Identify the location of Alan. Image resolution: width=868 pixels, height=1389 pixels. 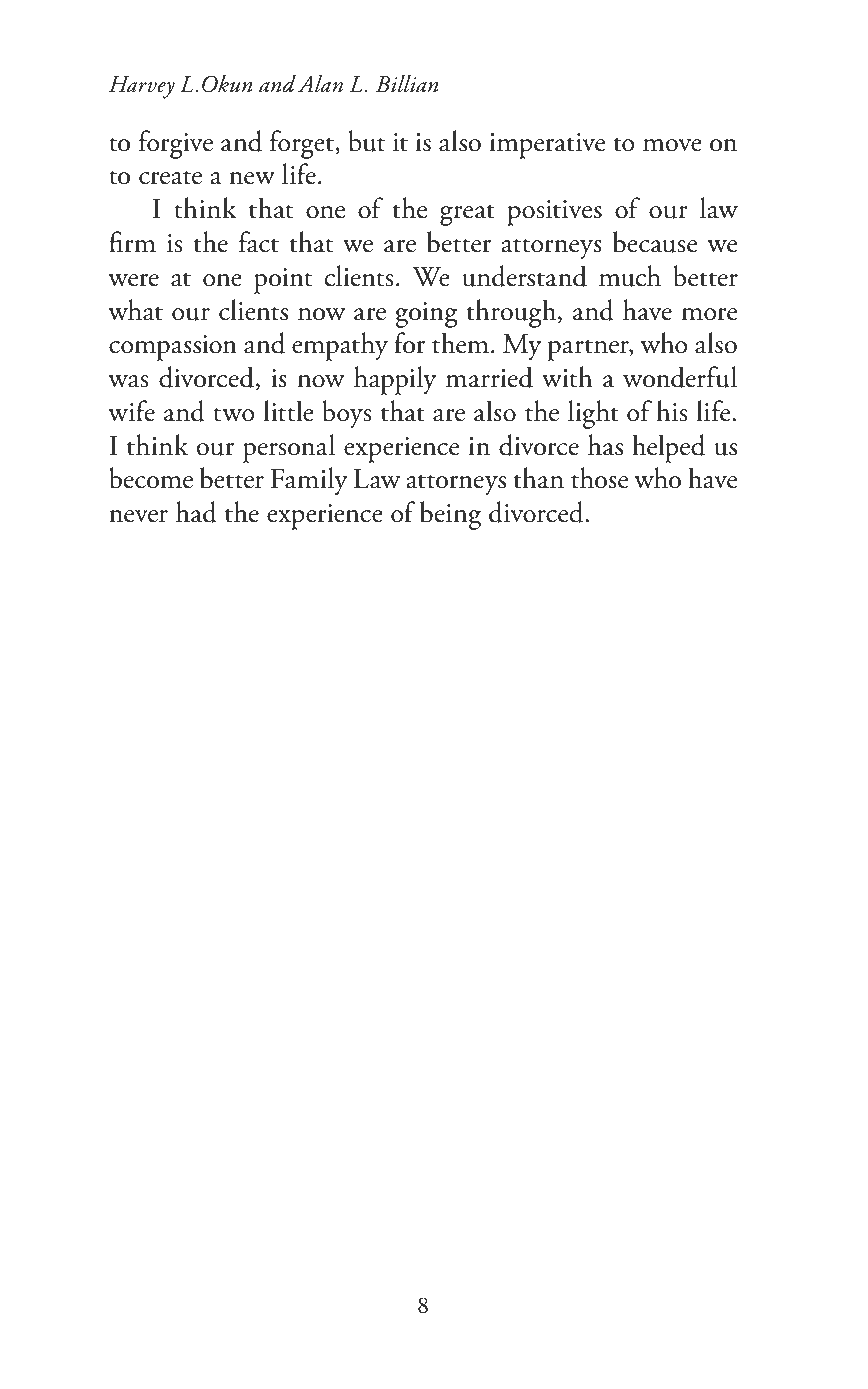
(320, 84).
